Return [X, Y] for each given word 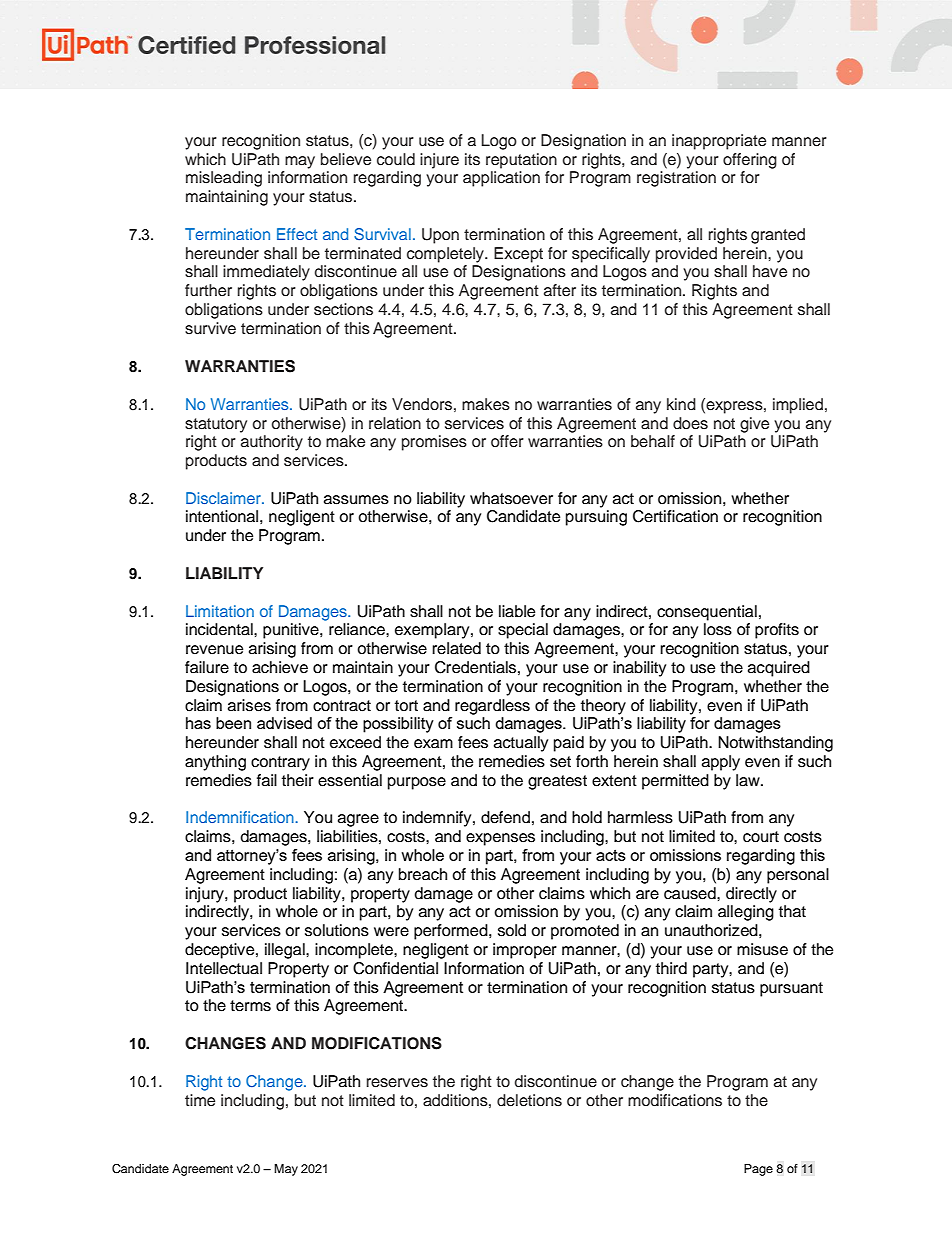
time [200, 1100]
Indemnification [240, 817]
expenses [500, 839]
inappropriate [719, 142]
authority [272, 443]
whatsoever [511, 498]
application [501, 179]
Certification [675, 516]
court [761, 837]
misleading [224, 179]
